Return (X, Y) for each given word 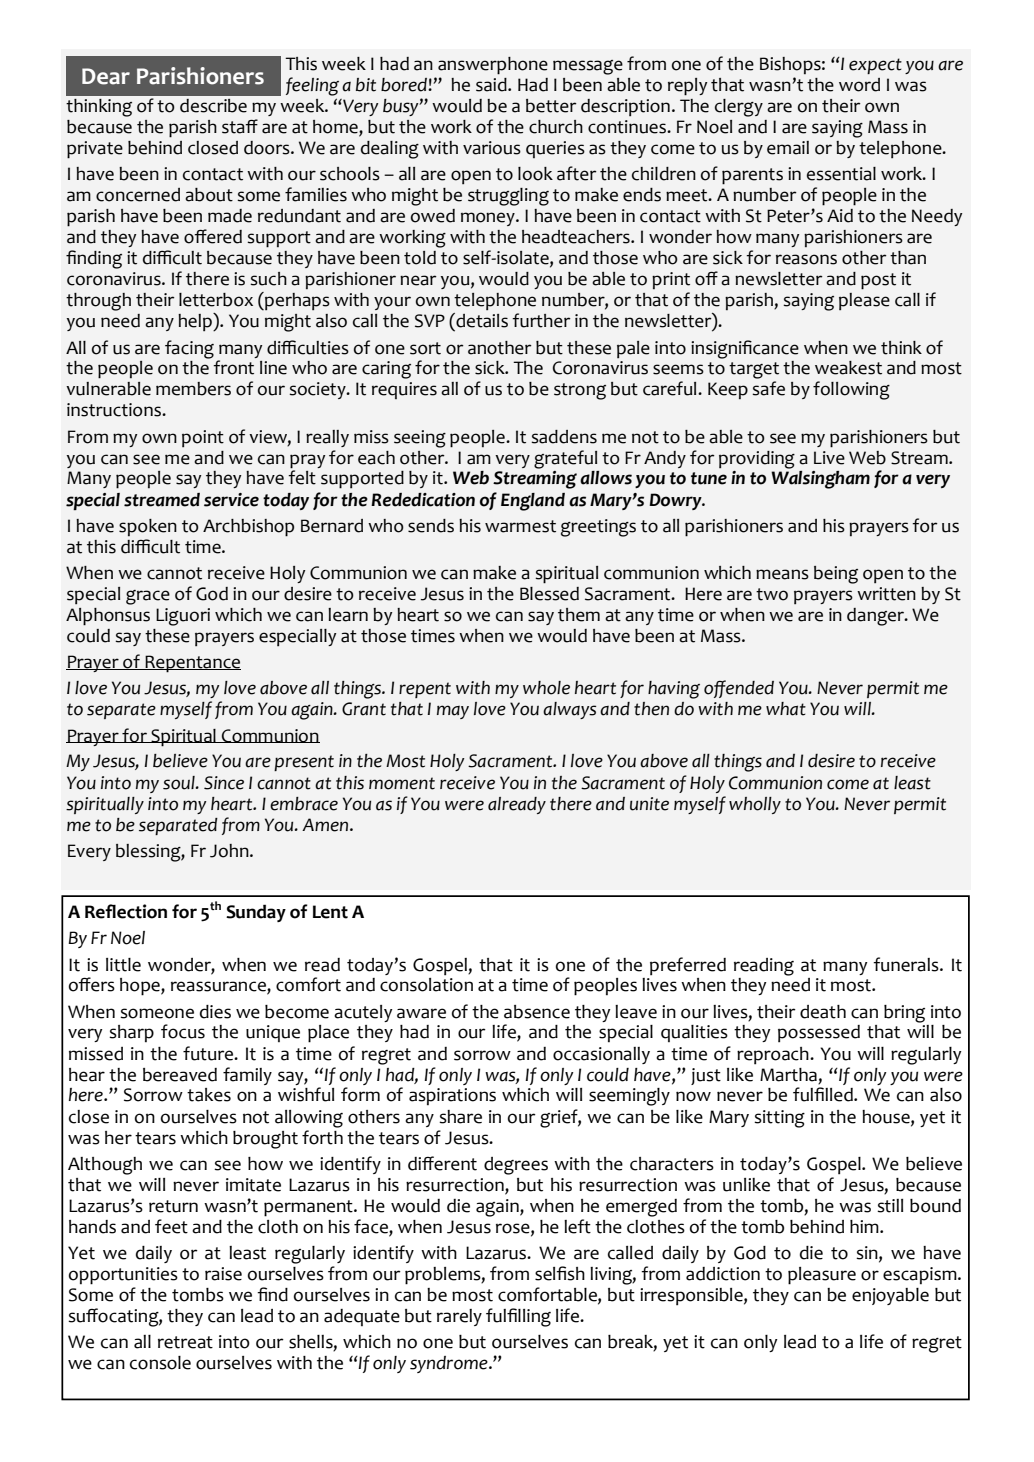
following (851, 390)
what (786, 709)
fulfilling (518, 1317)
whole (546, 688)
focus (183, 1031)
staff (240, 126)
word (859, 85)
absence (537, 1012)
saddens (564, 437)
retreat (185, 1342)
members (193, 389)
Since (224, 783)
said (492, 85)
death (823, 1012)
